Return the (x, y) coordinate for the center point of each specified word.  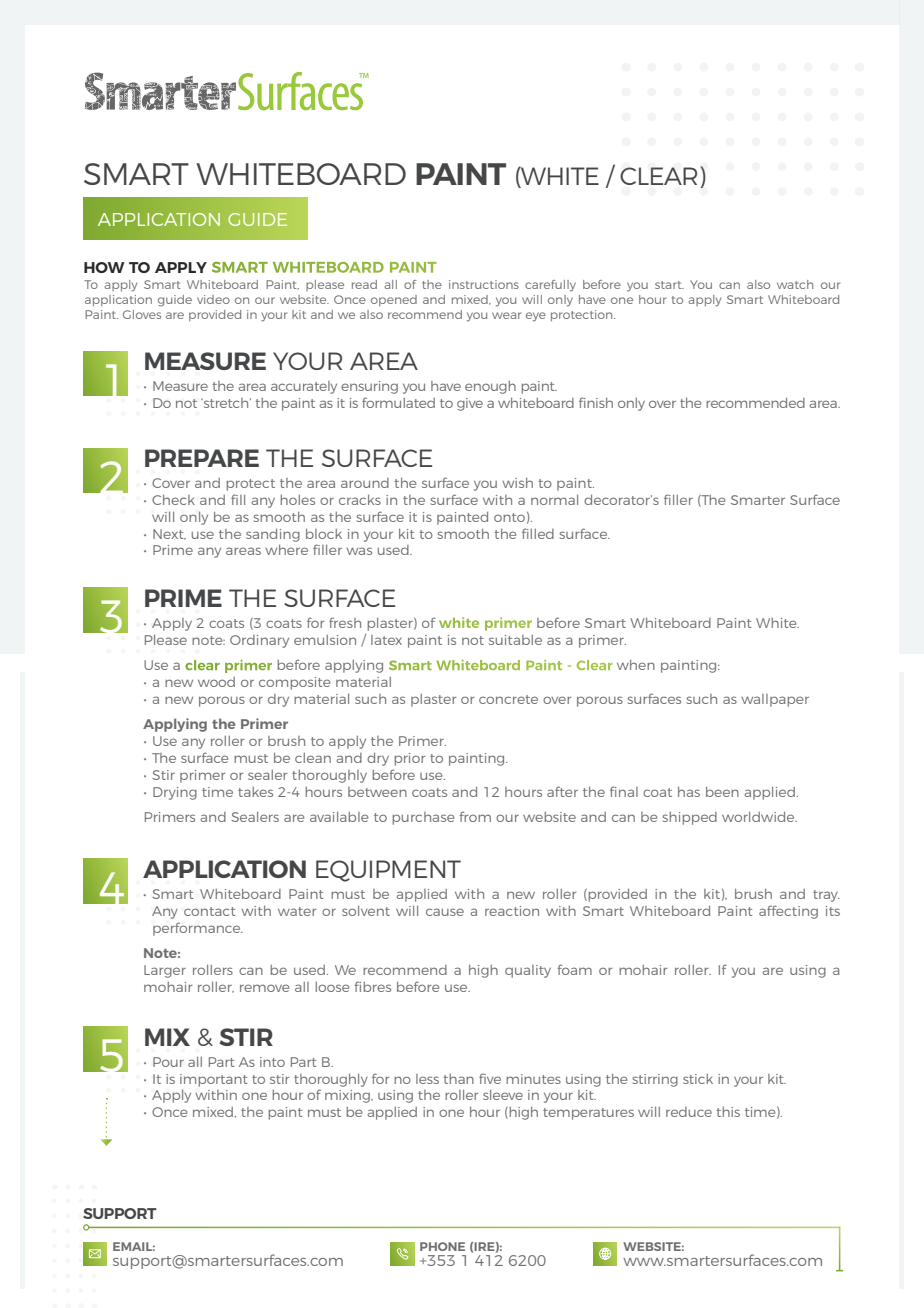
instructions (484, 284)
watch (795, 284)
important (213, 1080)
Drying (175, 793)
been (722, 792)
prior (409, 759)
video (213, 299)
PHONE (442, 1246)
